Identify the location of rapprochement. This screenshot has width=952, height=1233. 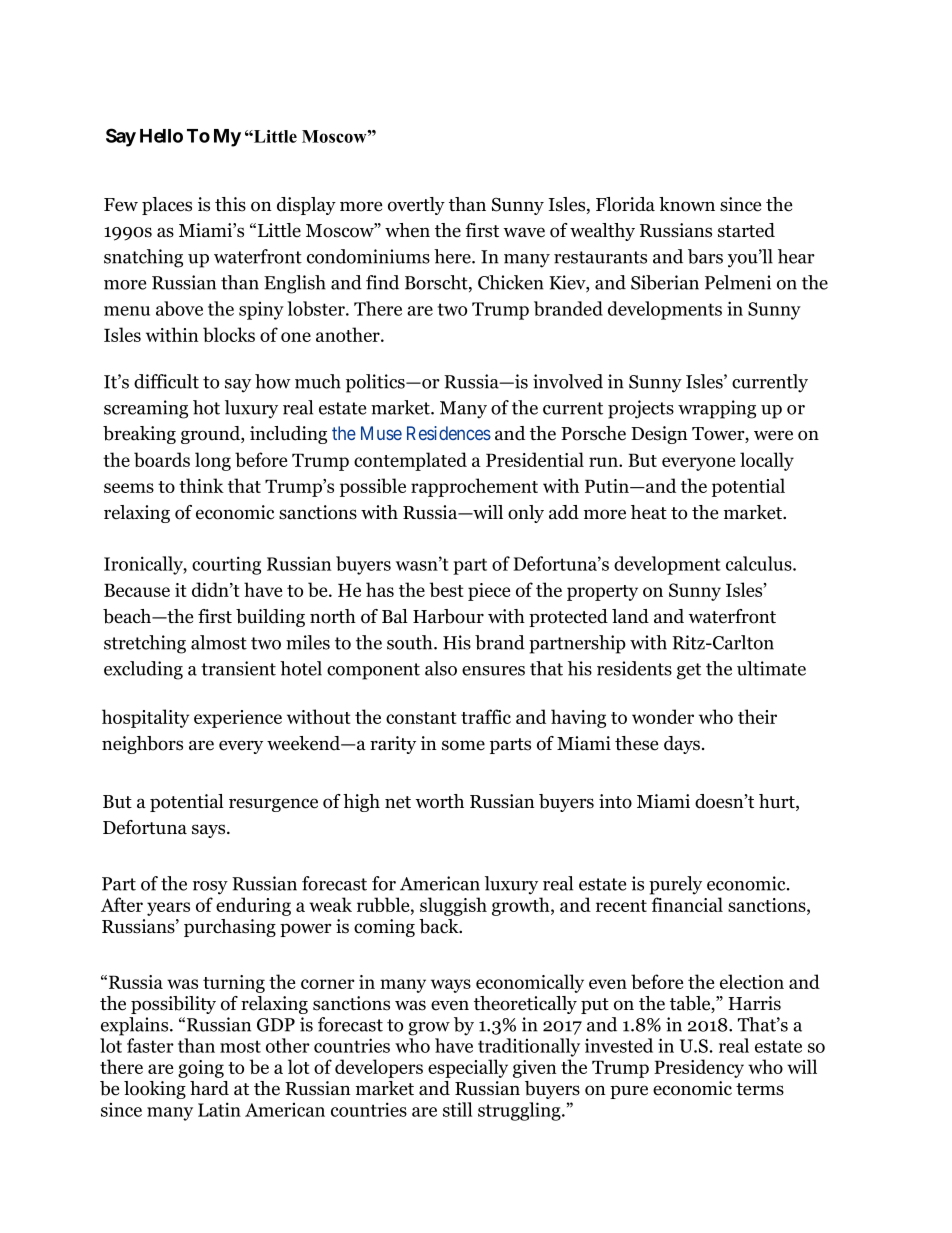
(474, 487).
